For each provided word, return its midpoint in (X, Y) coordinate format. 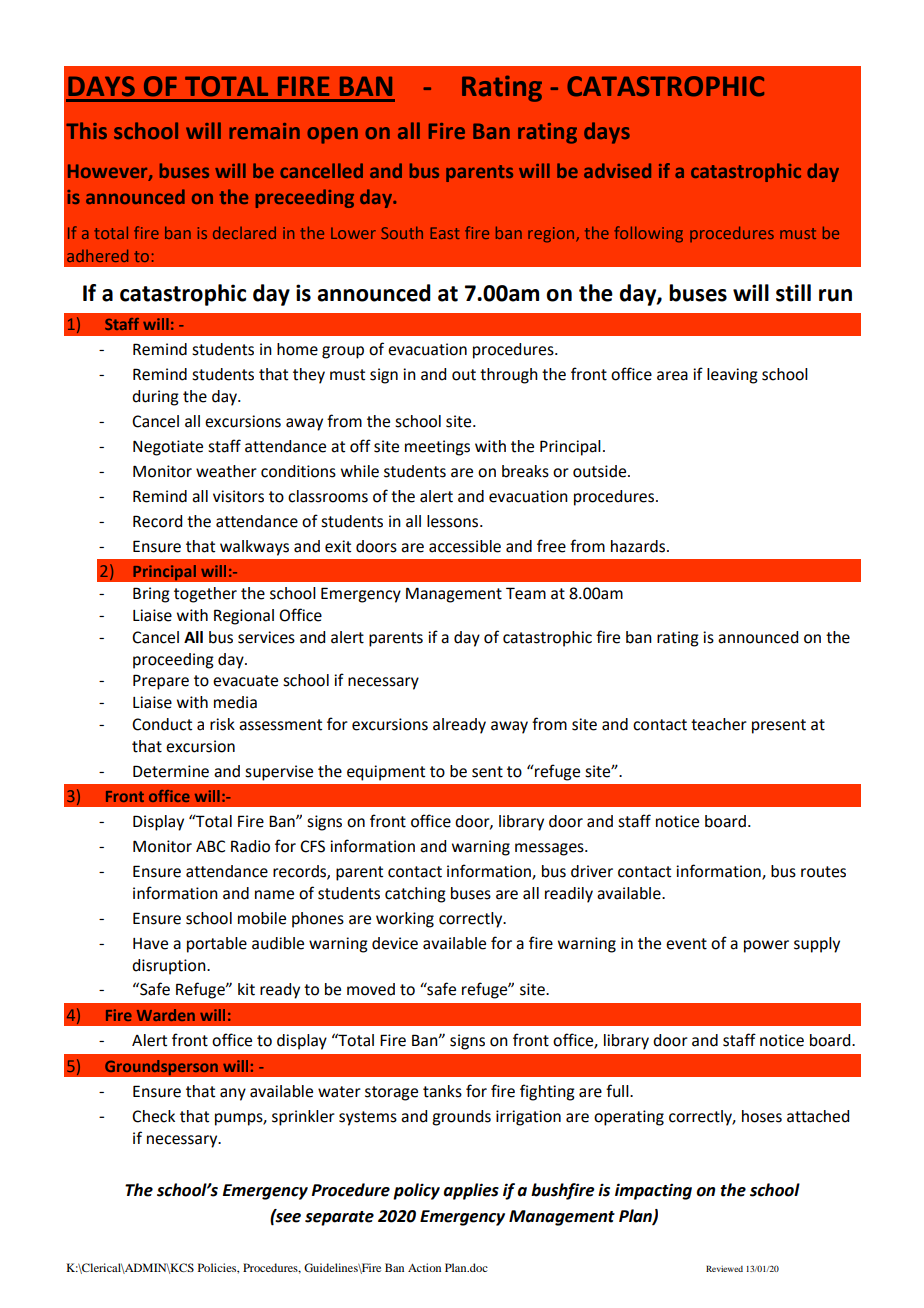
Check (153, 1116)
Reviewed (724, 1268)
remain (264, 131)
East (445, 233)
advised (617, 170)
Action (424, 1267)
